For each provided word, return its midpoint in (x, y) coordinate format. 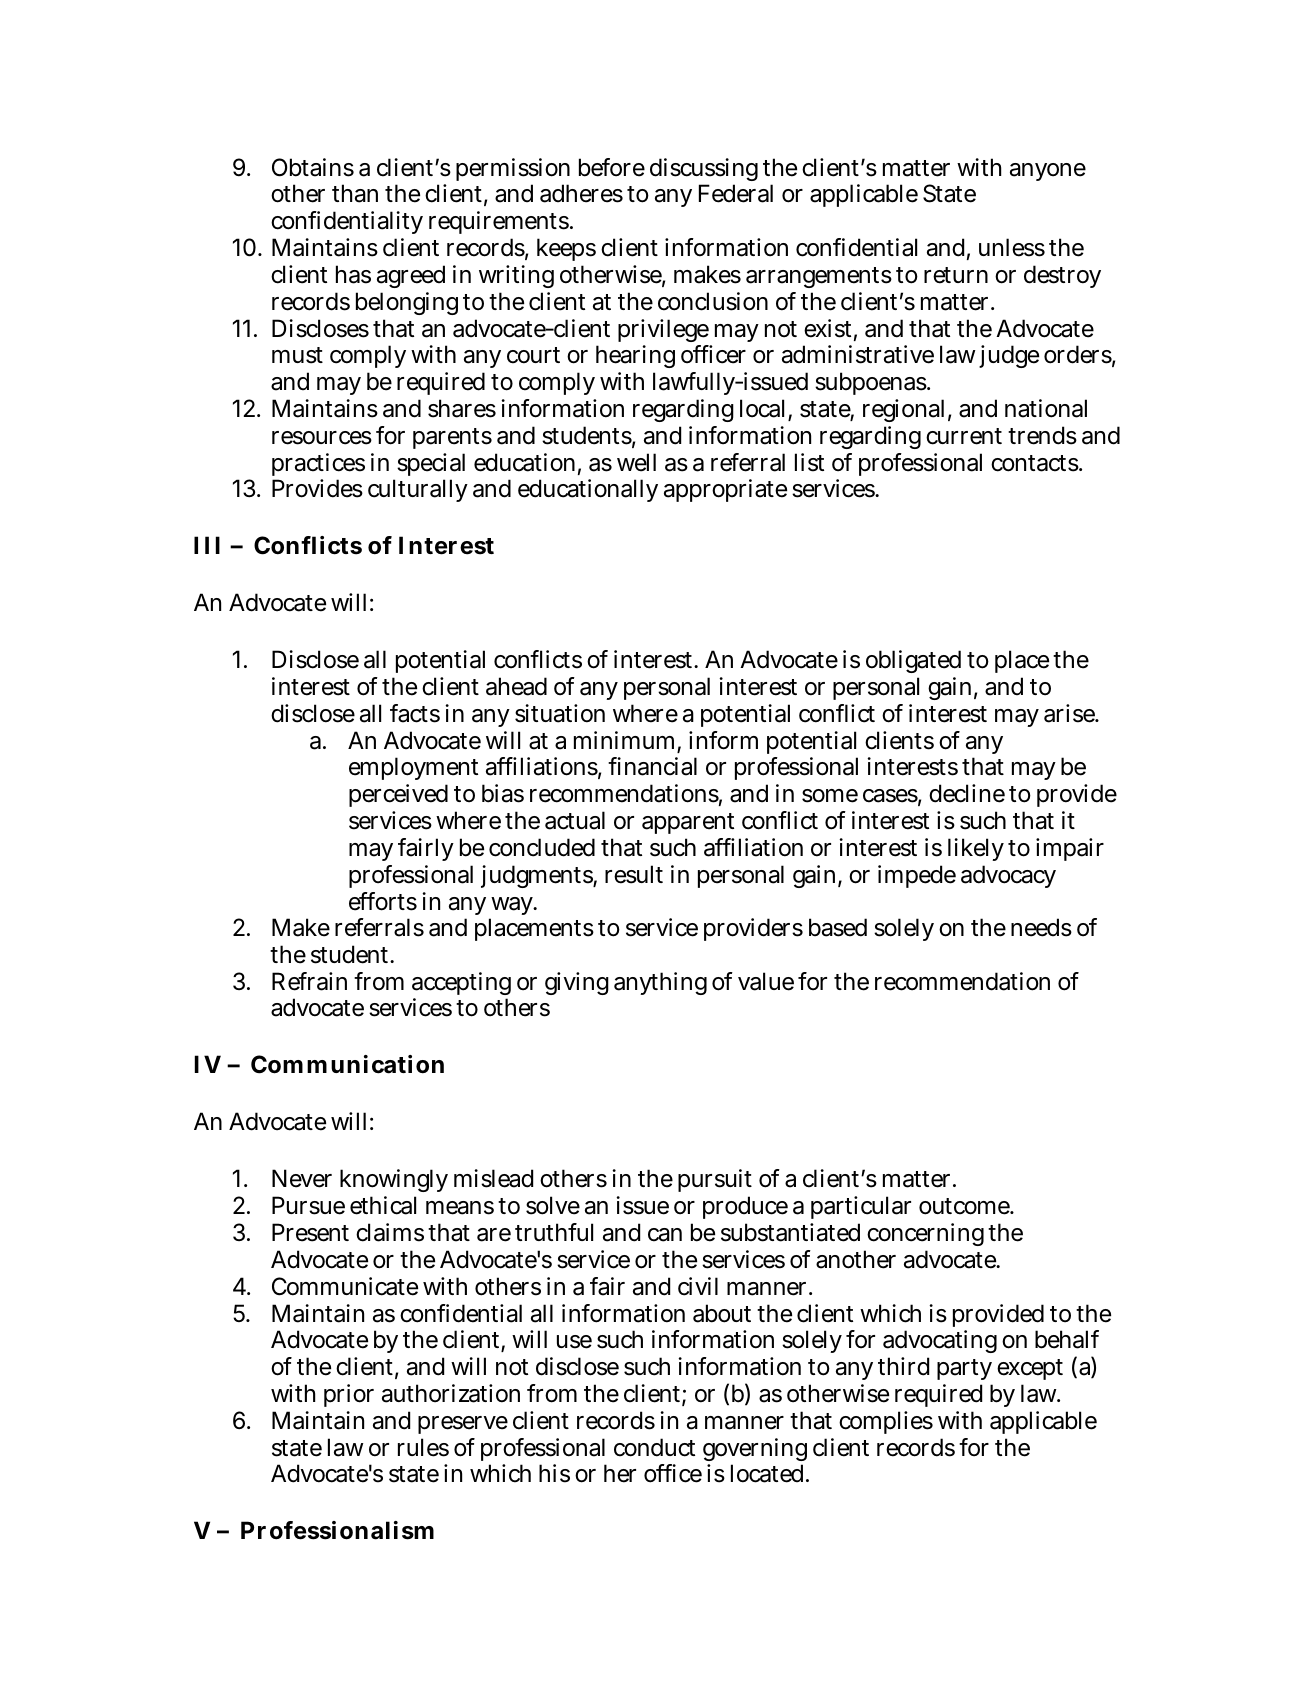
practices (318, 466)
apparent (688, 823)
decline (967, 793)
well (636, 462)
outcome (965, 1206)
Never (302, 1178)
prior (349, 1395)
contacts (1035, 463)
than (355, 193)
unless (1012, 247)
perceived (398, 795)
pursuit (715, 1180)
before (612, 167)
